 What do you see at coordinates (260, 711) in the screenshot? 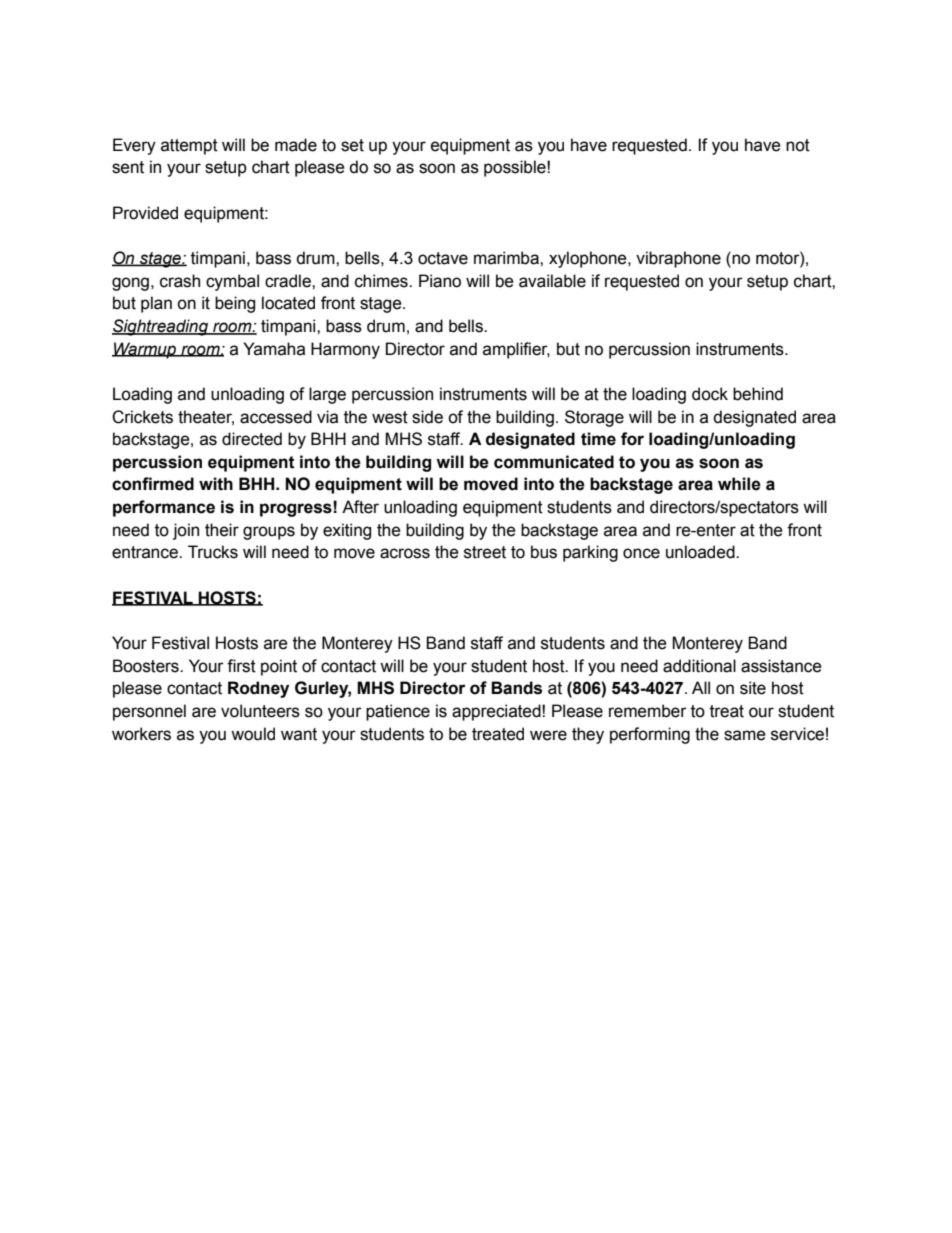
I see `volunteers` at bounding box center [260, 711].
